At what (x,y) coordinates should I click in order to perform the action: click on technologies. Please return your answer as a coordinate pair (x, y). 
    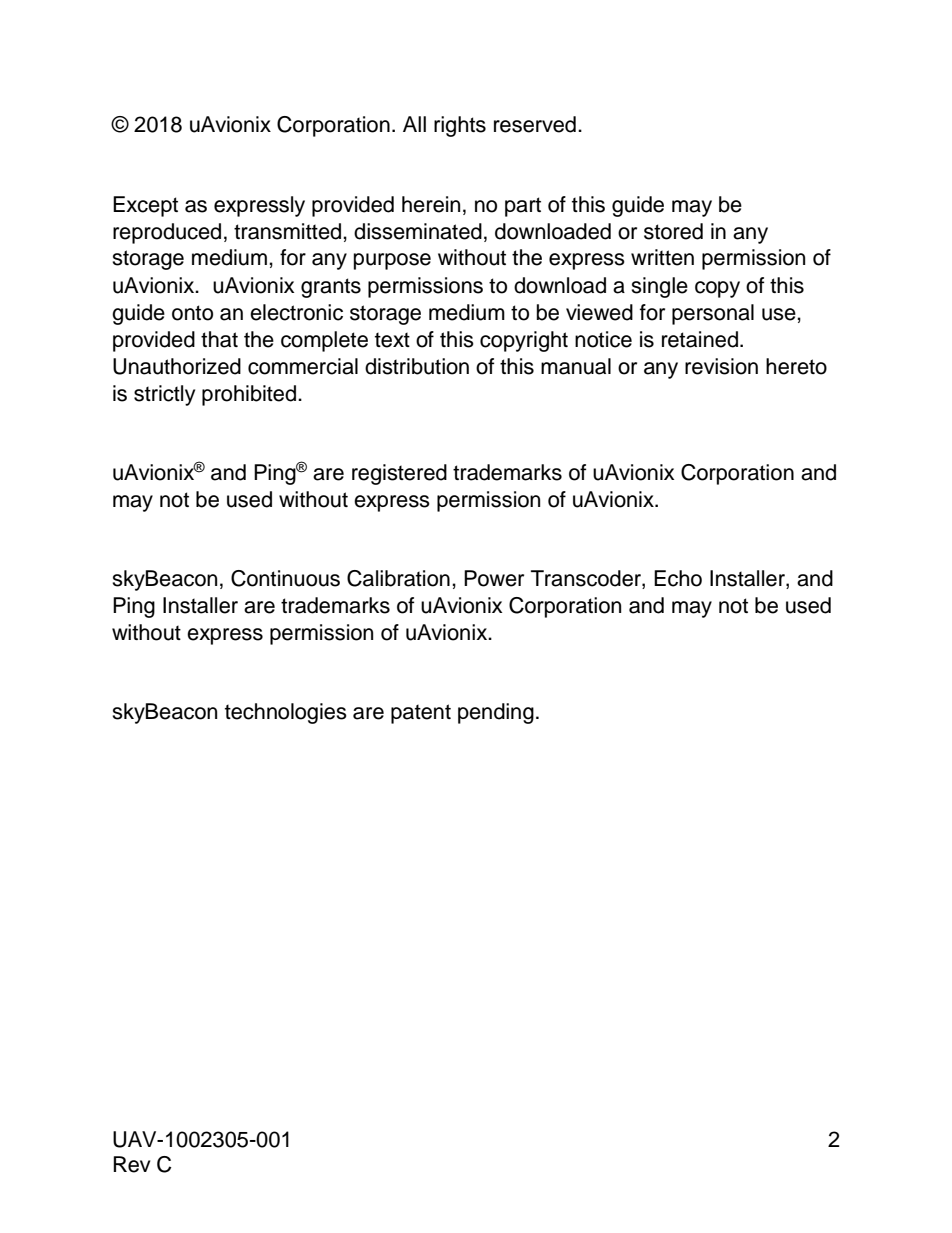
    Looking at the image, I should click on (286, 713).
